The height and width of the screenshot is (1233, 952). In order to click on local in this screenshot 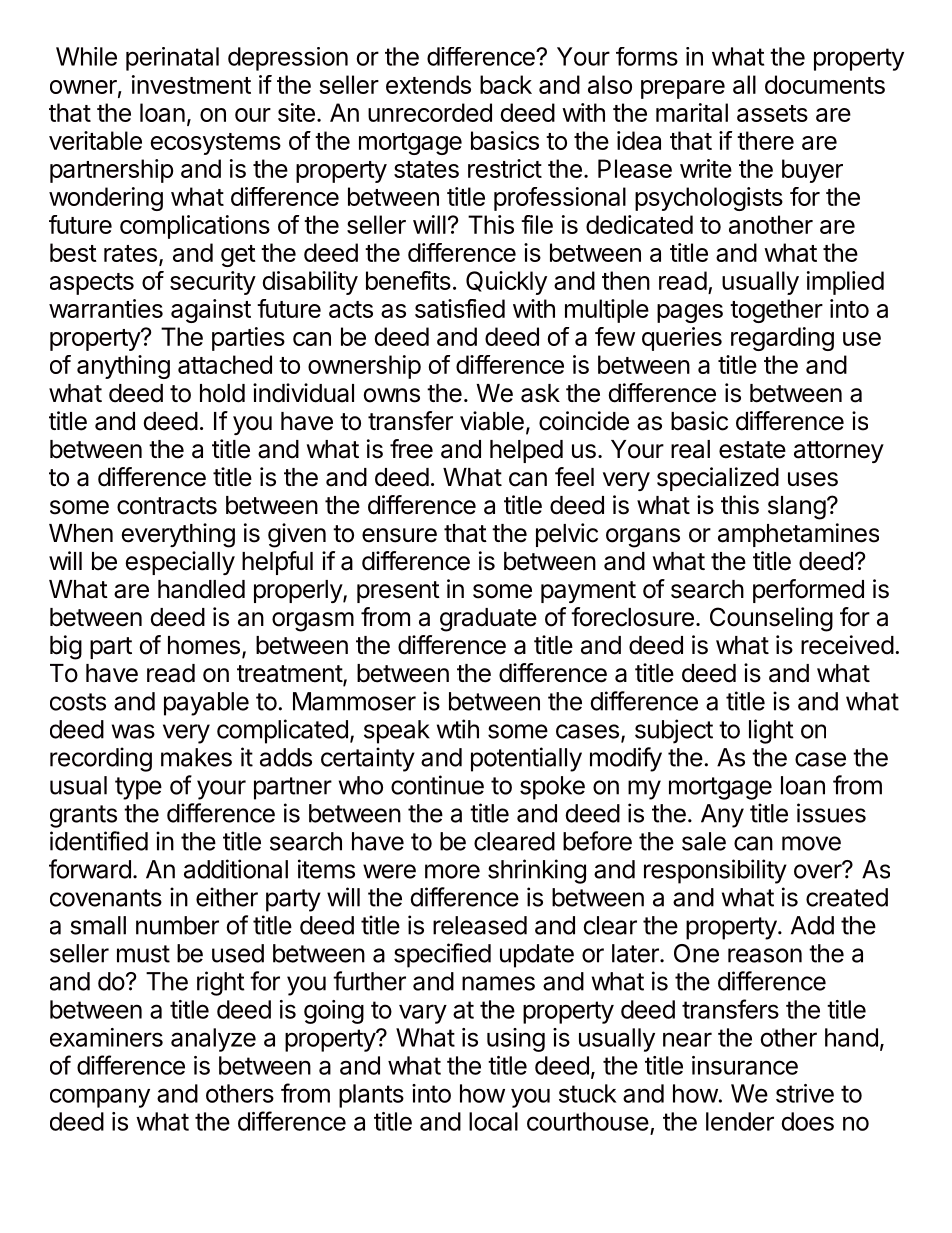, I will do `click(493, 1121)`.
